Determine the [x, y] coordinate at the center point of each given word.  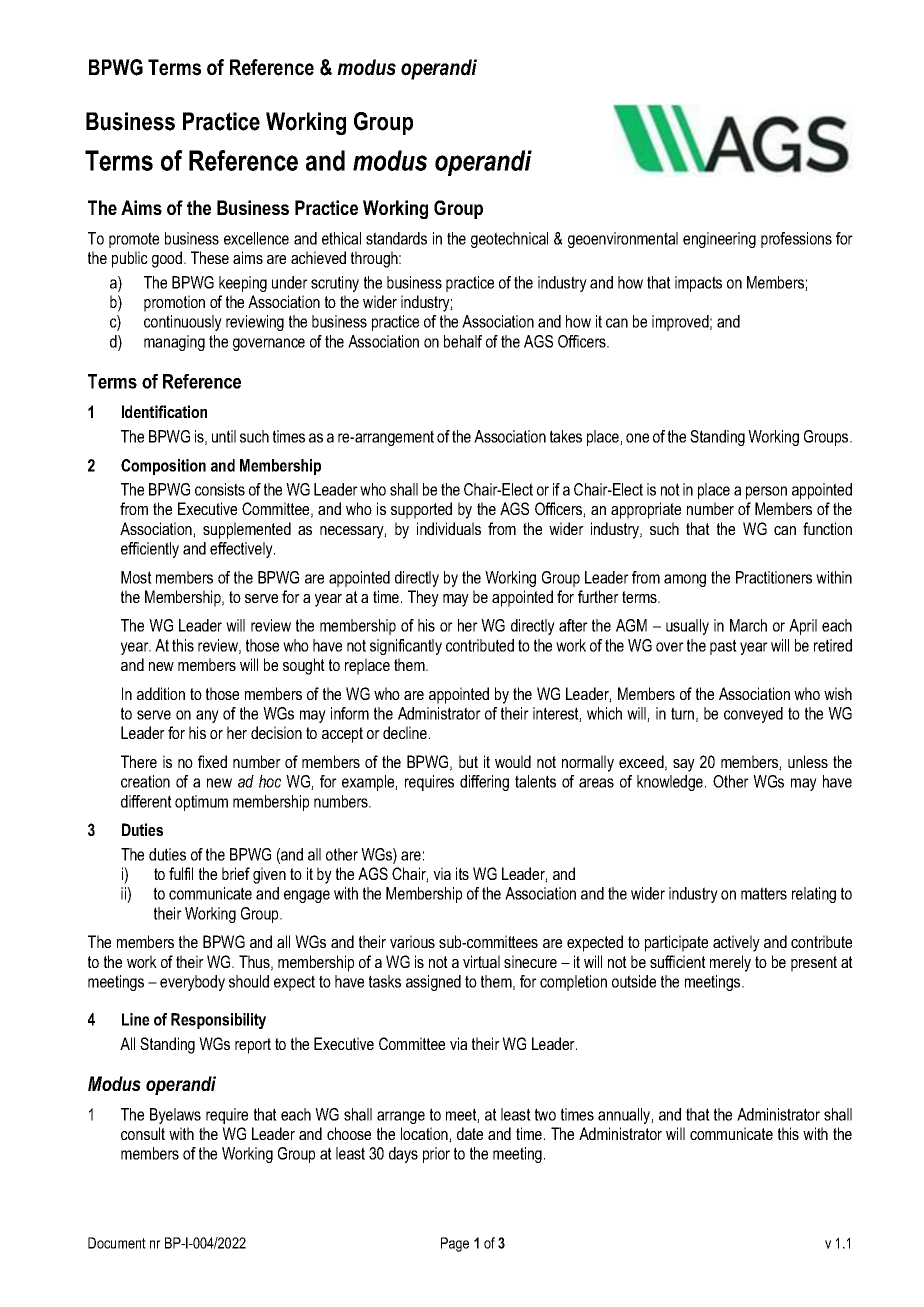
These [210, 257]
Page [455, 1244]
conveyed [753, 715]
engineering [719, 240]
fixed [212, 761]
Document [117, 1243]
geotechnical [509, 240]
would [513, 761]
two [545, 1114]
